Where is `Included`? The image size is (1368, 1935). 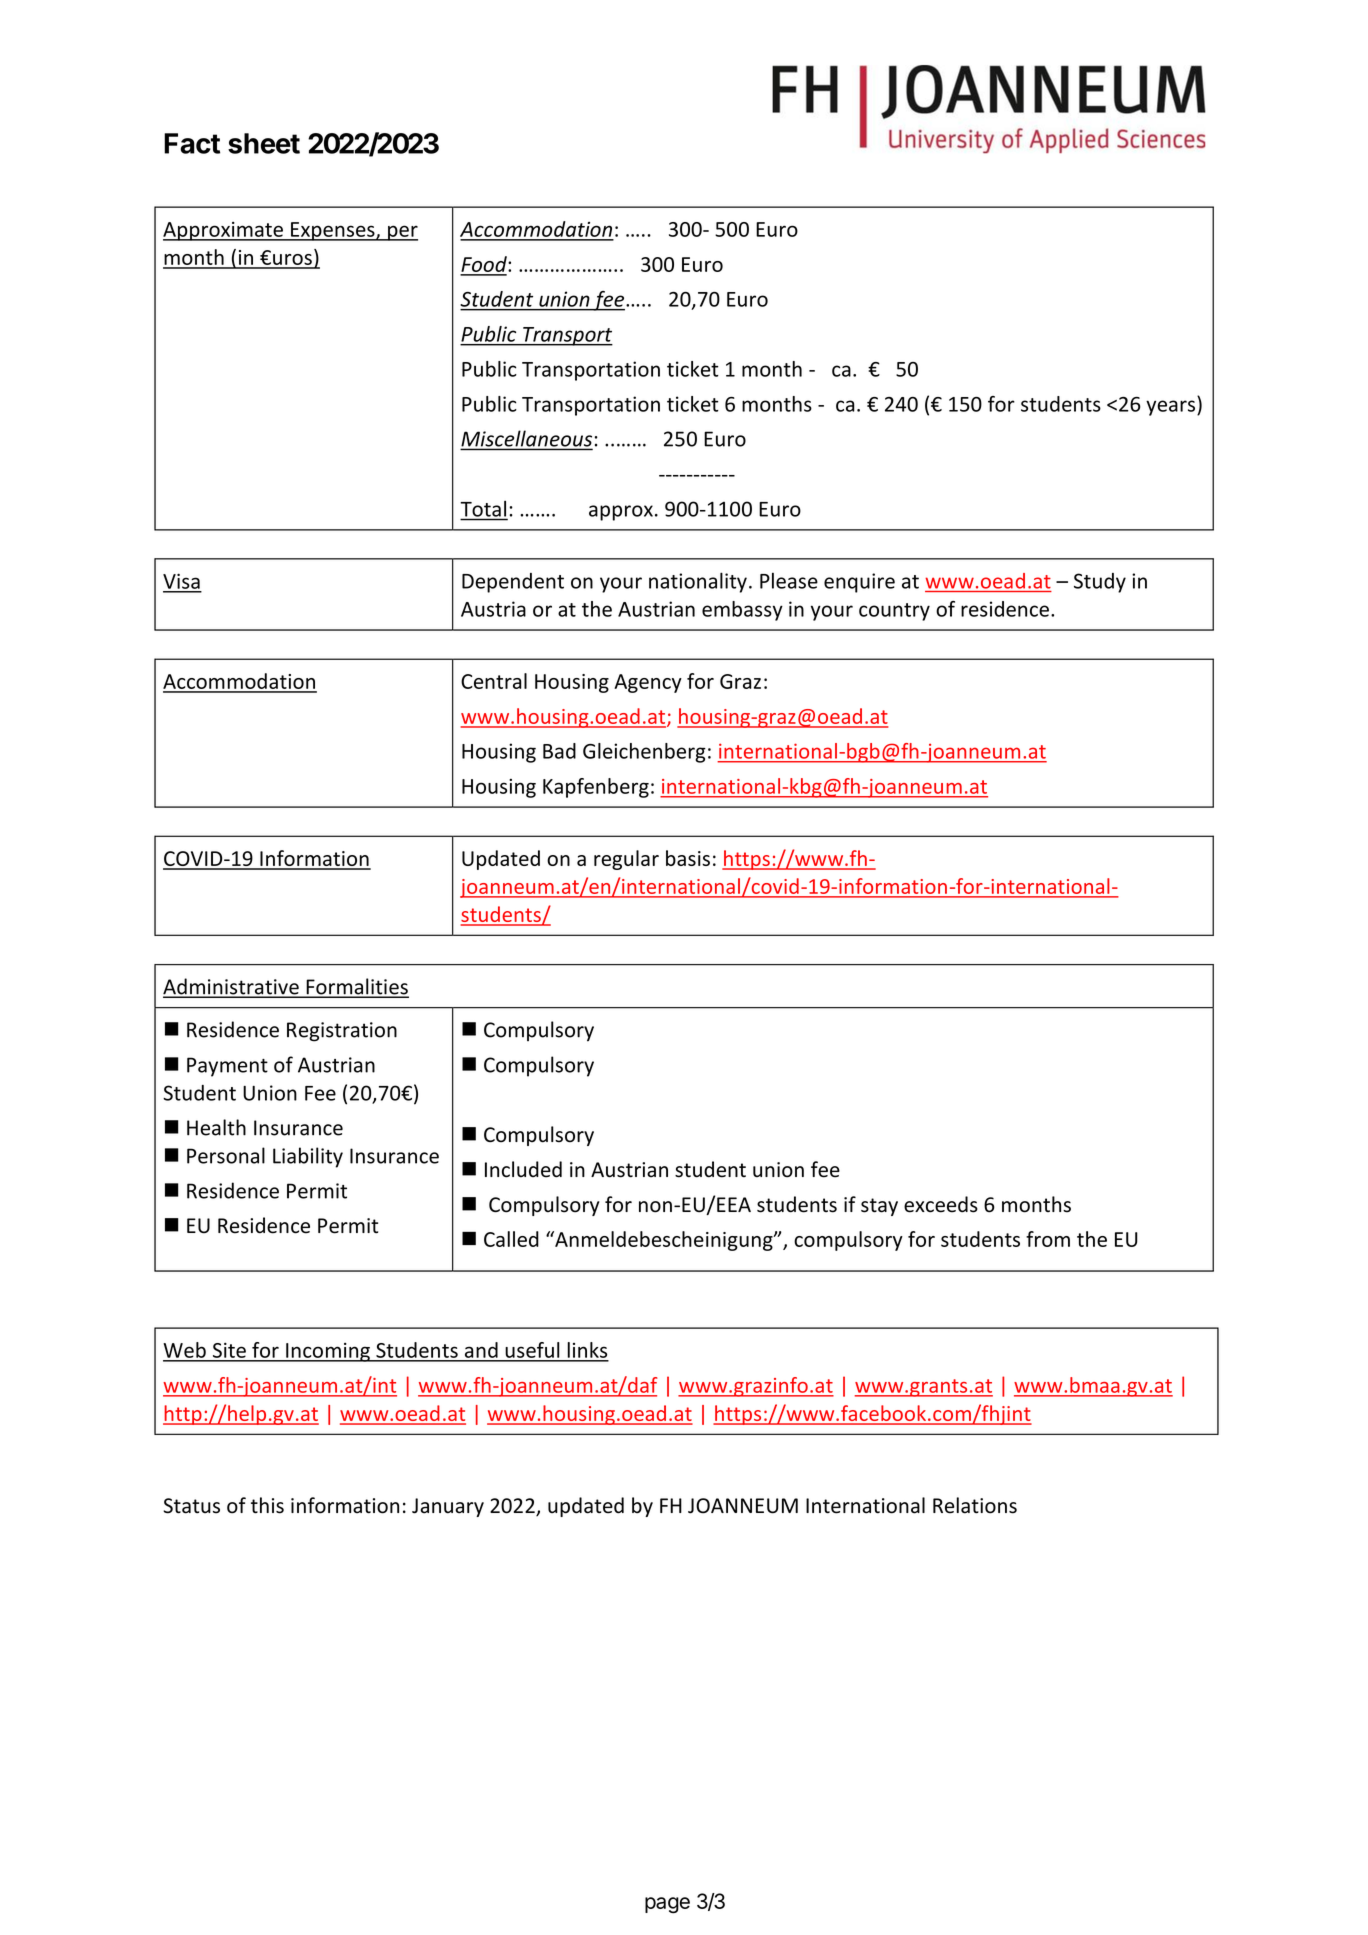
Included is located at coordinates (523, 1169).
